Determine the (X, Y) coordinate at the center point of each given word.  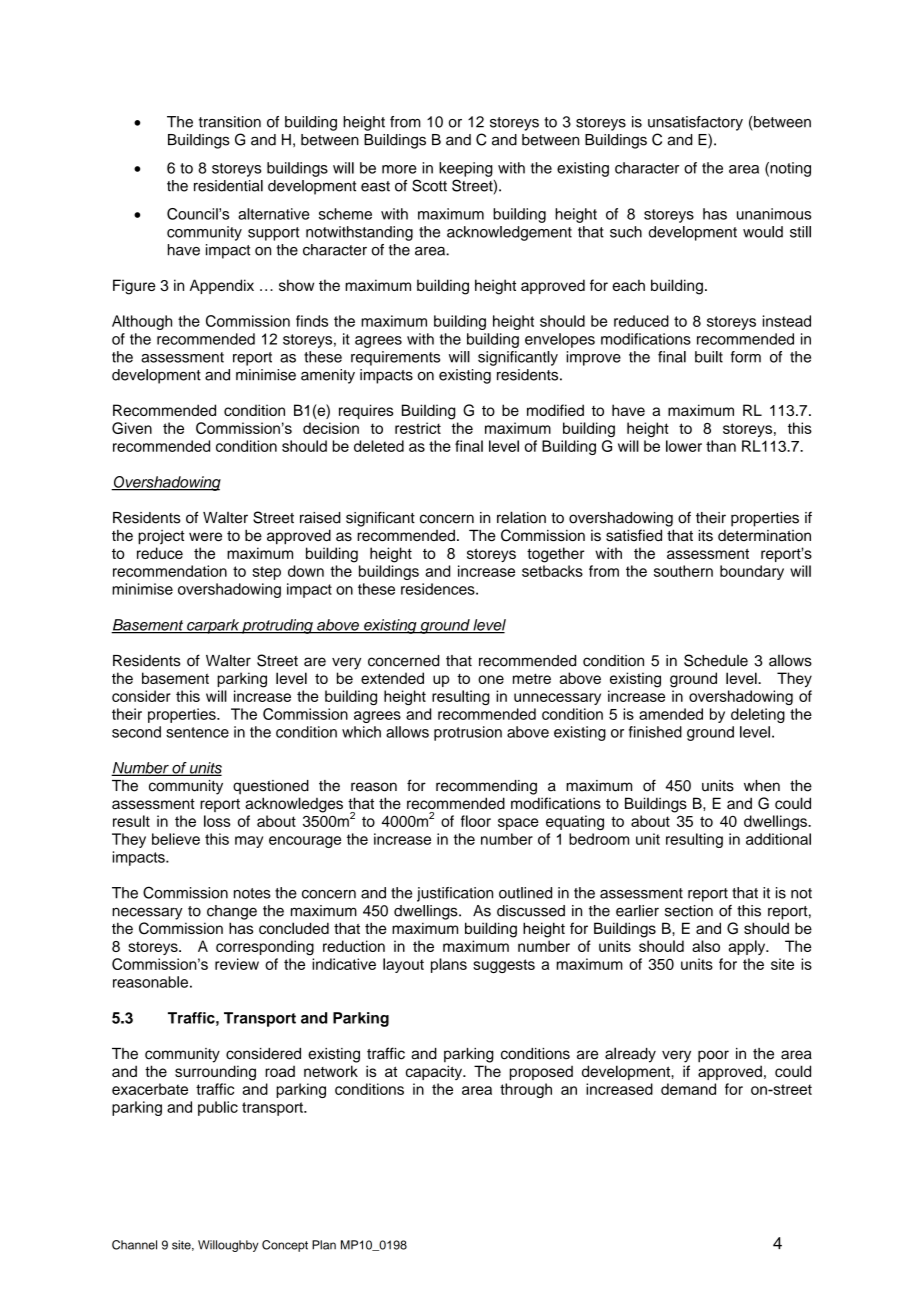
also (706, 946)
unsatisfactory (695, 123)
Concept (285, 1246)
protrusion (468, 733)
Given (132, 428)
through (526, 1090)
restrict (418, 428)
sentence (197, 732)
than (721, 446)
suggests (504, 966)
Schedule (716, 660)
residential (228, 186)
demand (688, 1089)
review (237, 964)
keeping (466, 169)
